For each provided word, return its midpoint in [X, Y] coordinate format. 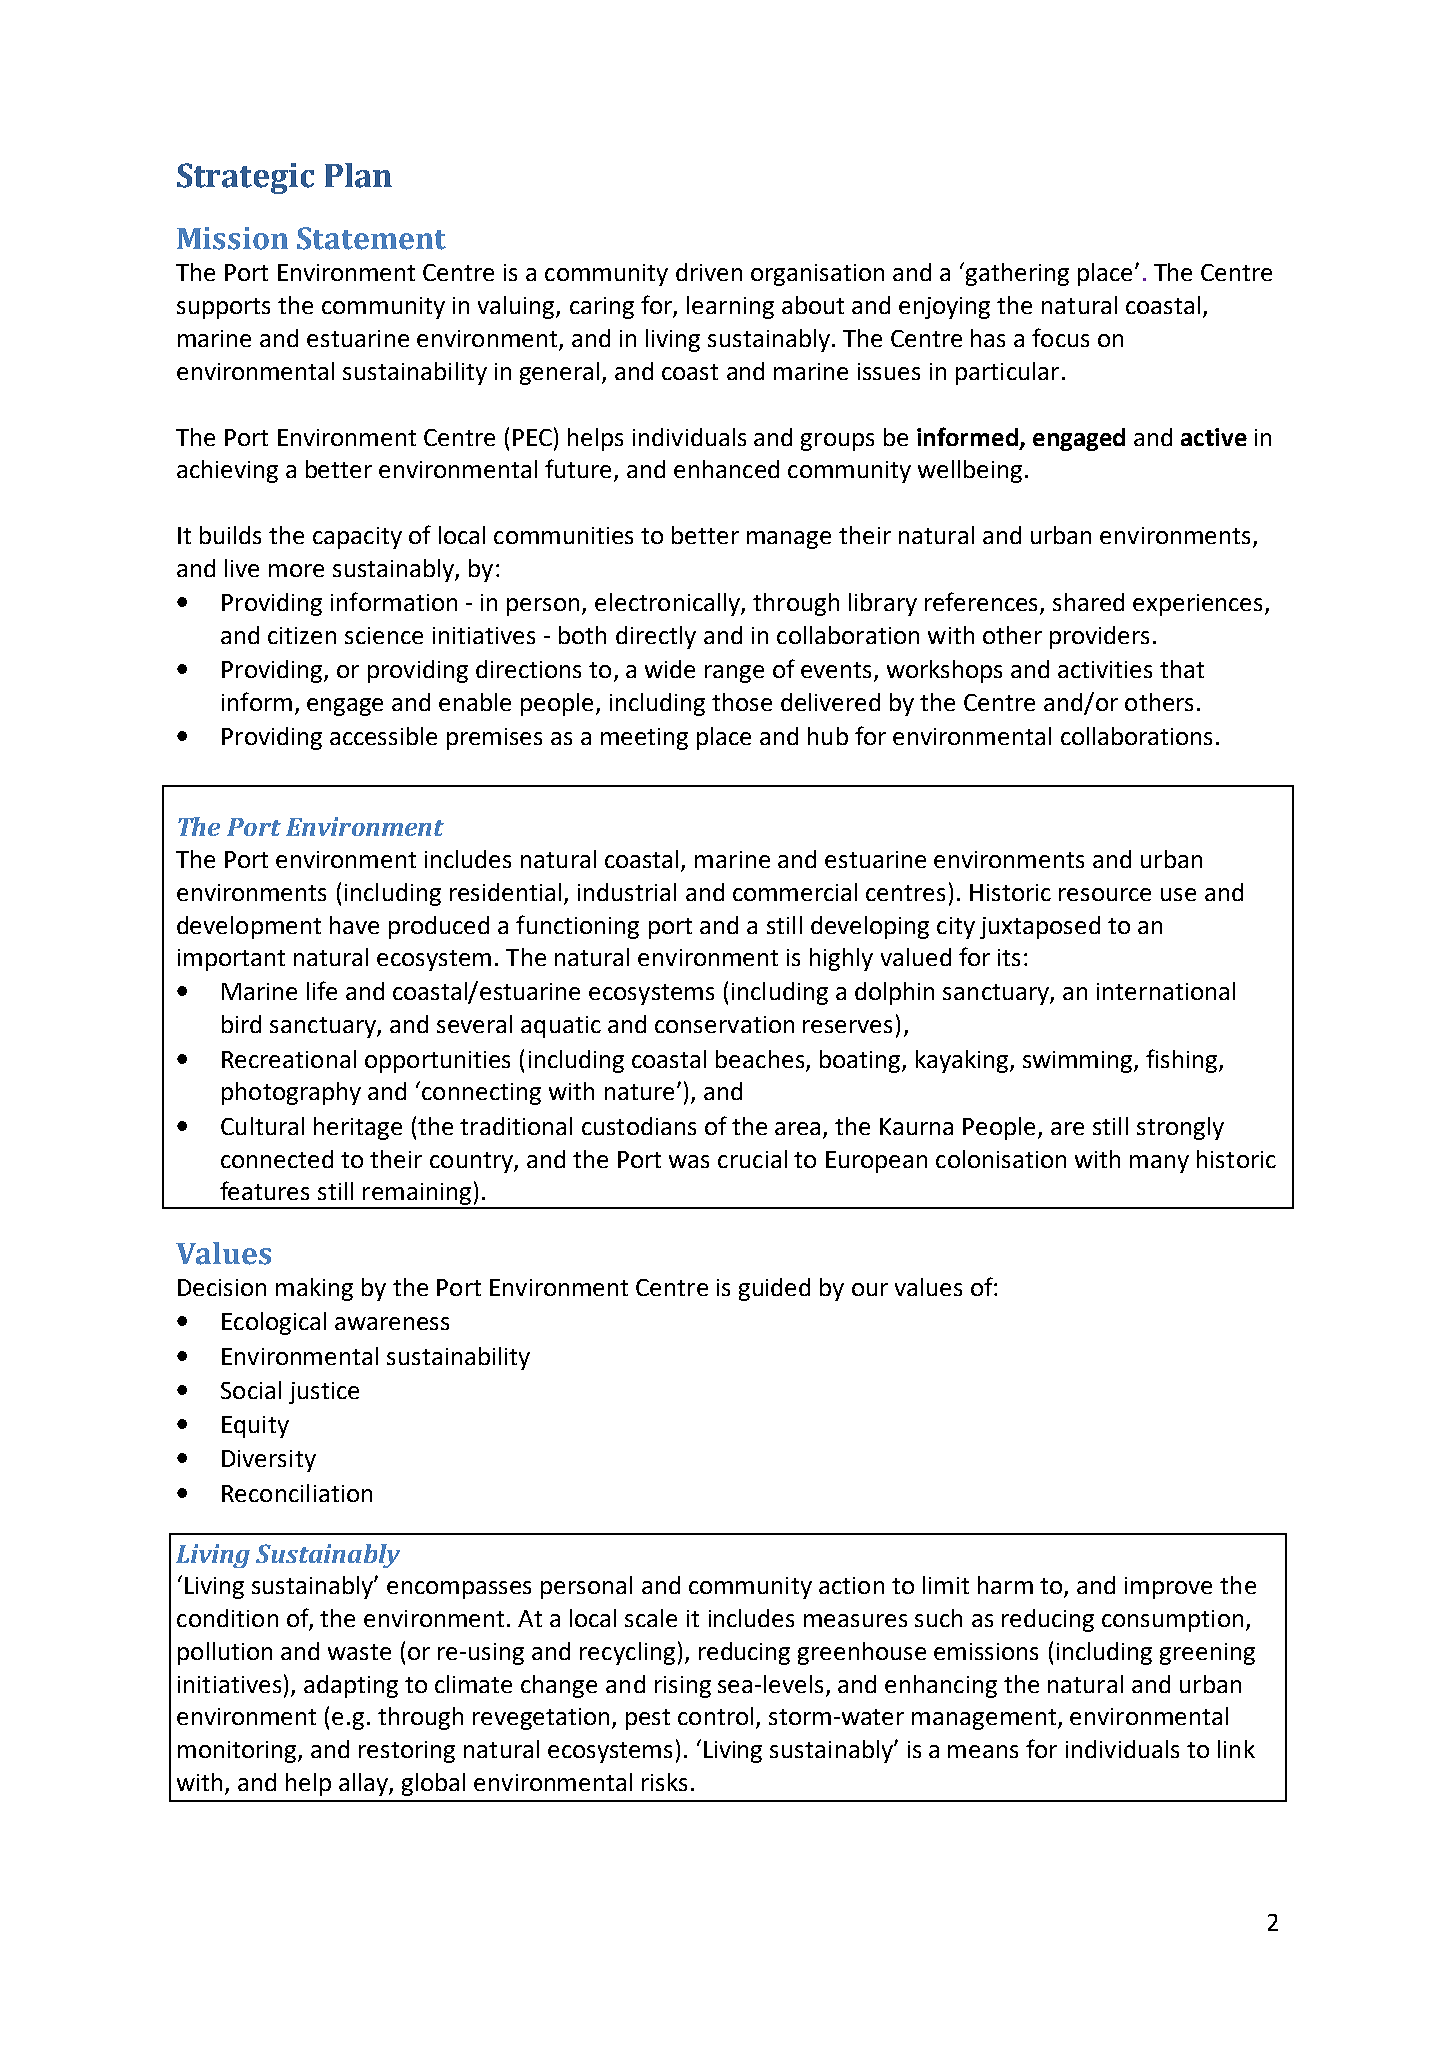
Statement [371, 238]
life [322, 990]
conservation [724, 1024]
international [1166, 991]
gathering [1017, 274]
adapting [351, 1686]
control [715, 1716]
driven [709, 272]
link [1236, 1749]
